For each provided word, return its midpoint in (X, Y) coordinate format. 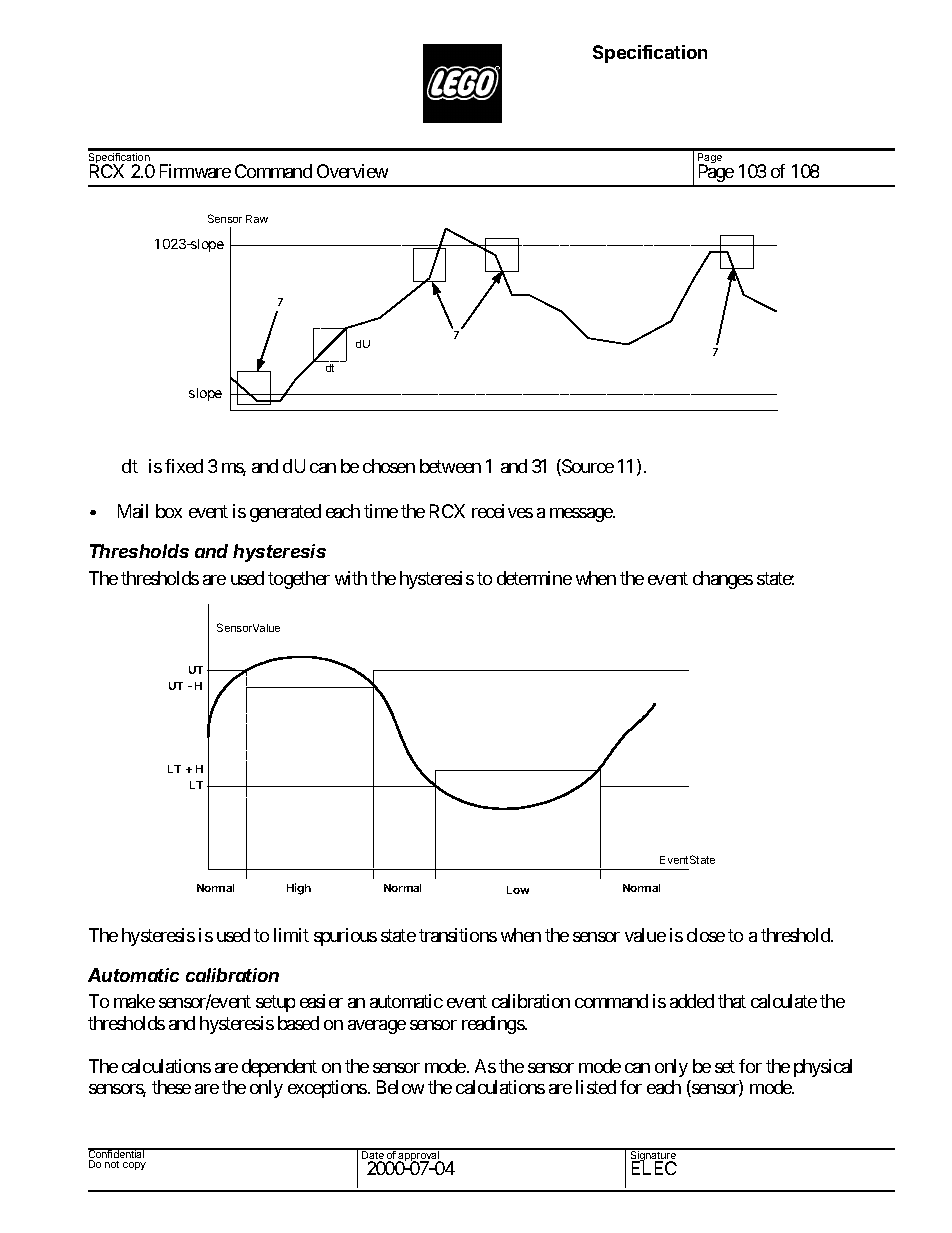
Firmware (195, 171)
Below (400, 1087)
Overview (352, 171)
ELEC (654, 1168)
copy (134, 1166)
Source (587, 467)
